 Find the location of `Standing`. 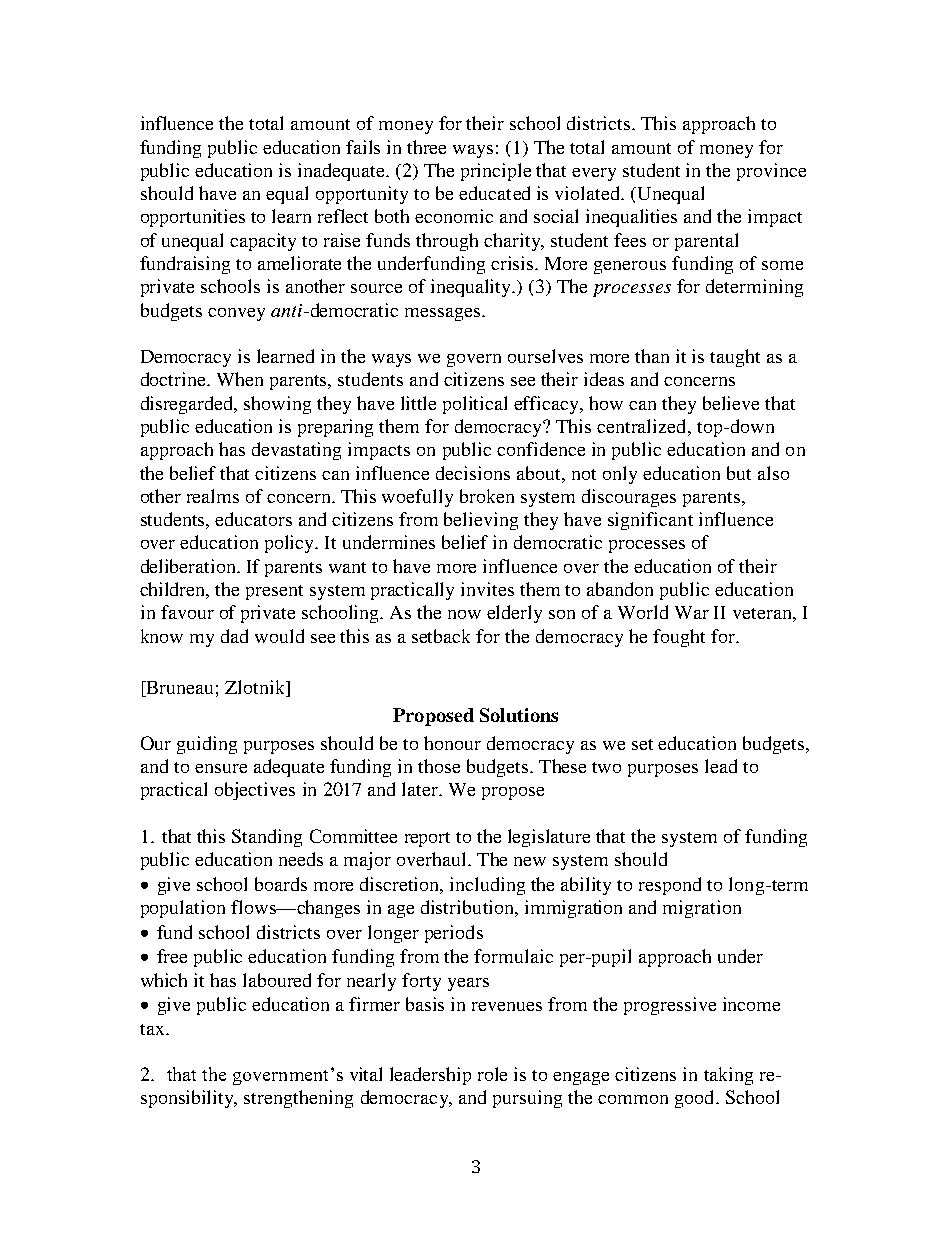

Standing is located at coordinates (267, 838).
